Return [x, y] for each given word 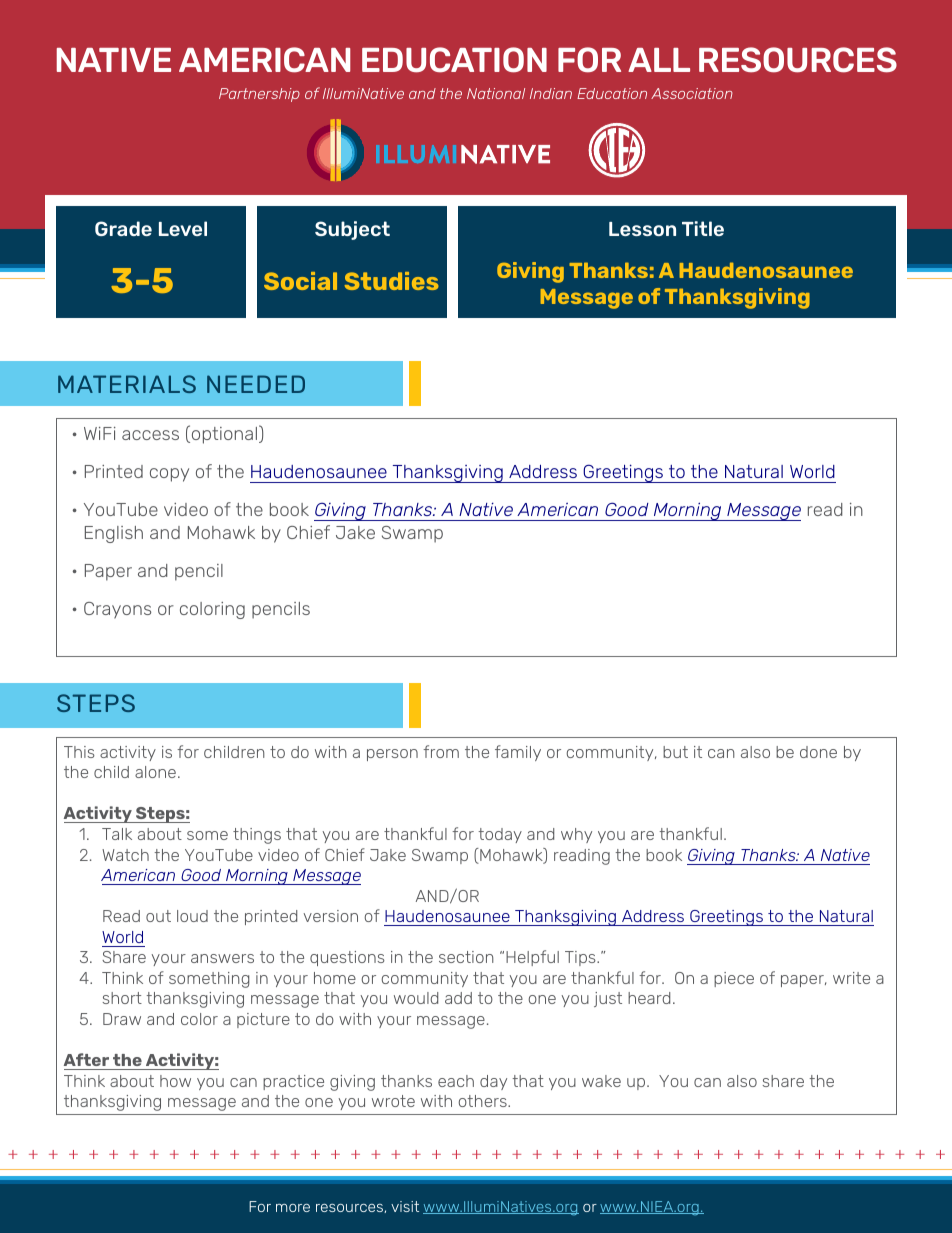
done [818, 752]
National [496, 93]
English [114, 534]
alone [155, 772]
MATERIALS [127, 384]
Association [692, 93]
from [441, 751]
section [466, 957]
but [675, 752]
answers [222, 958]
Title [703, 228]
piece [734, 979]
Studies [392, 281]
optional [224, 434]
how [175, 1081]
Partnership [259, 95]
